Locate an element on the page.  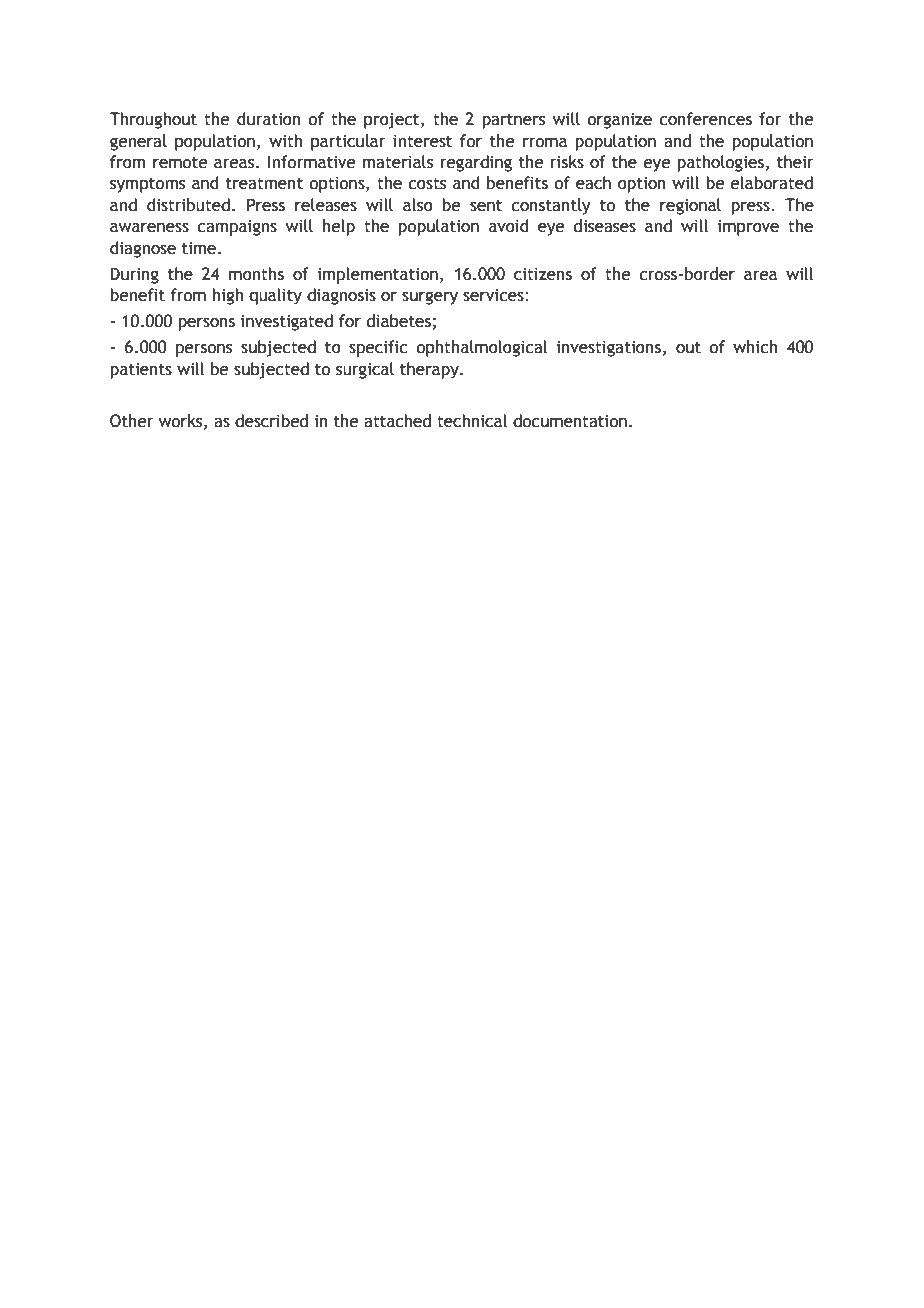
improve is located at coordinates (748, 228).
